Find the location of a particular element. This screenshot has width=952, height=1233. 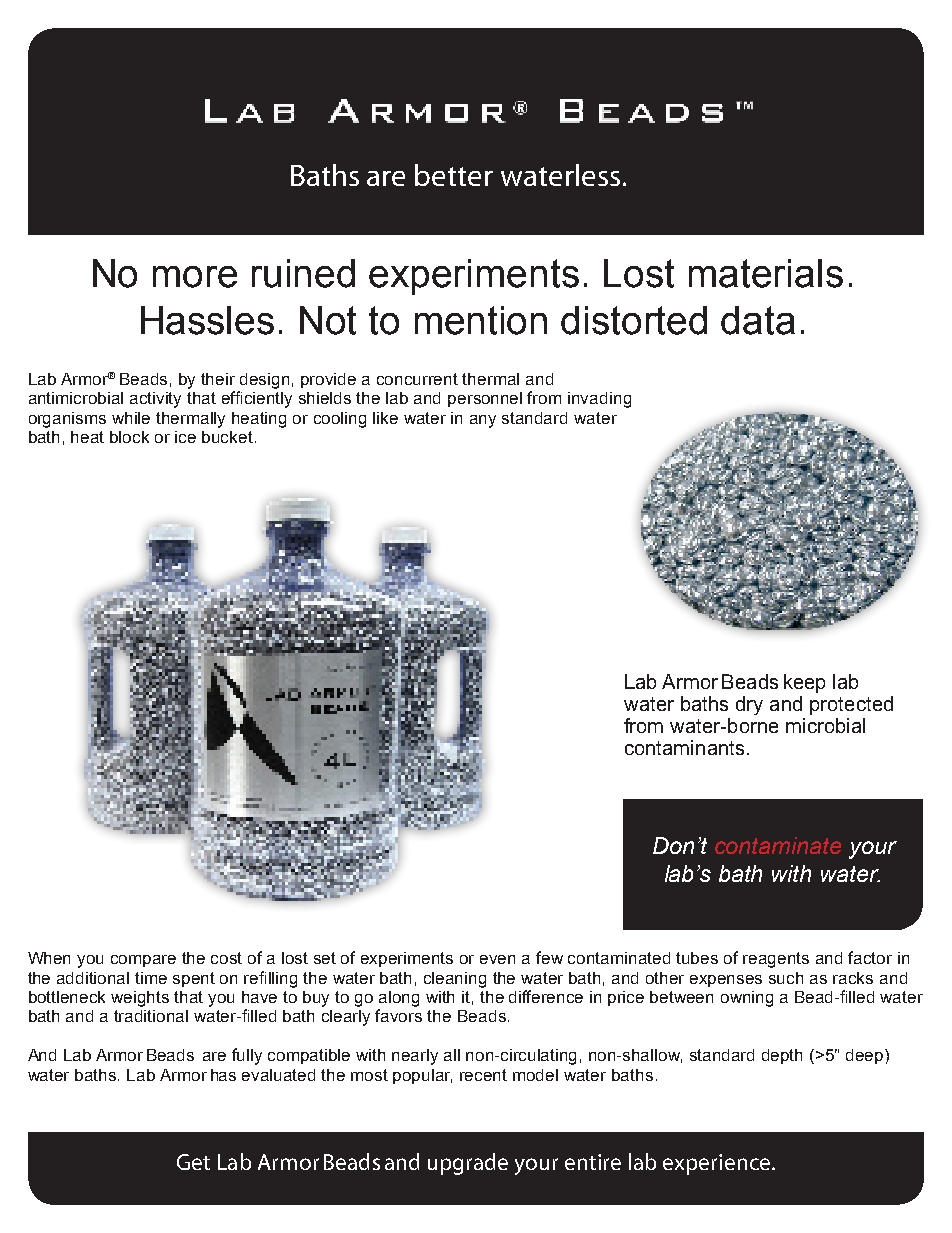

more is located at coordinates (195, 277).
